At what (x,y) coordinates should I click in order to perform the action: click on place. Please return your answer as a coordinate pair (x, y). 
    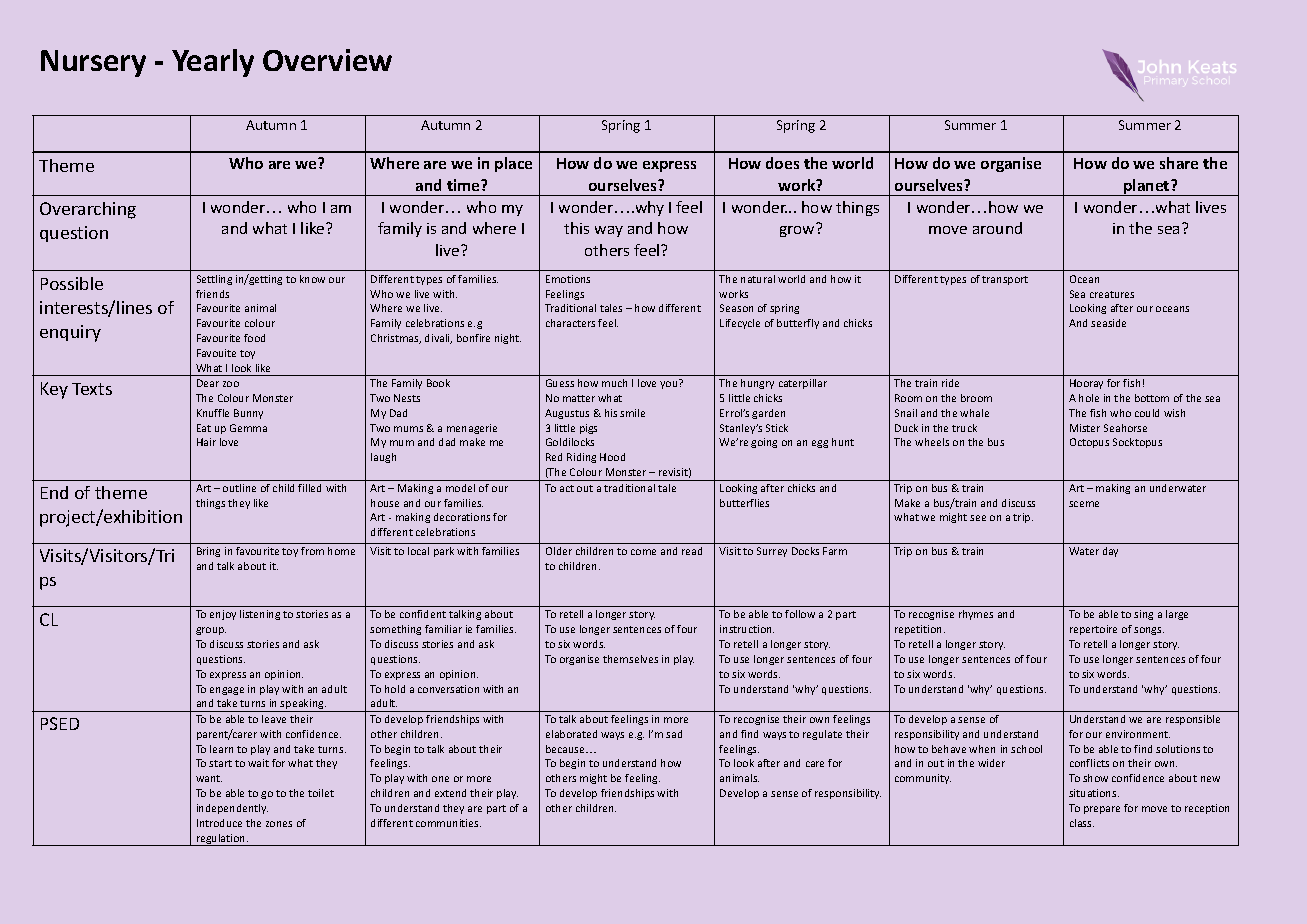
    Looking at the image, I should click on (513, 164).
